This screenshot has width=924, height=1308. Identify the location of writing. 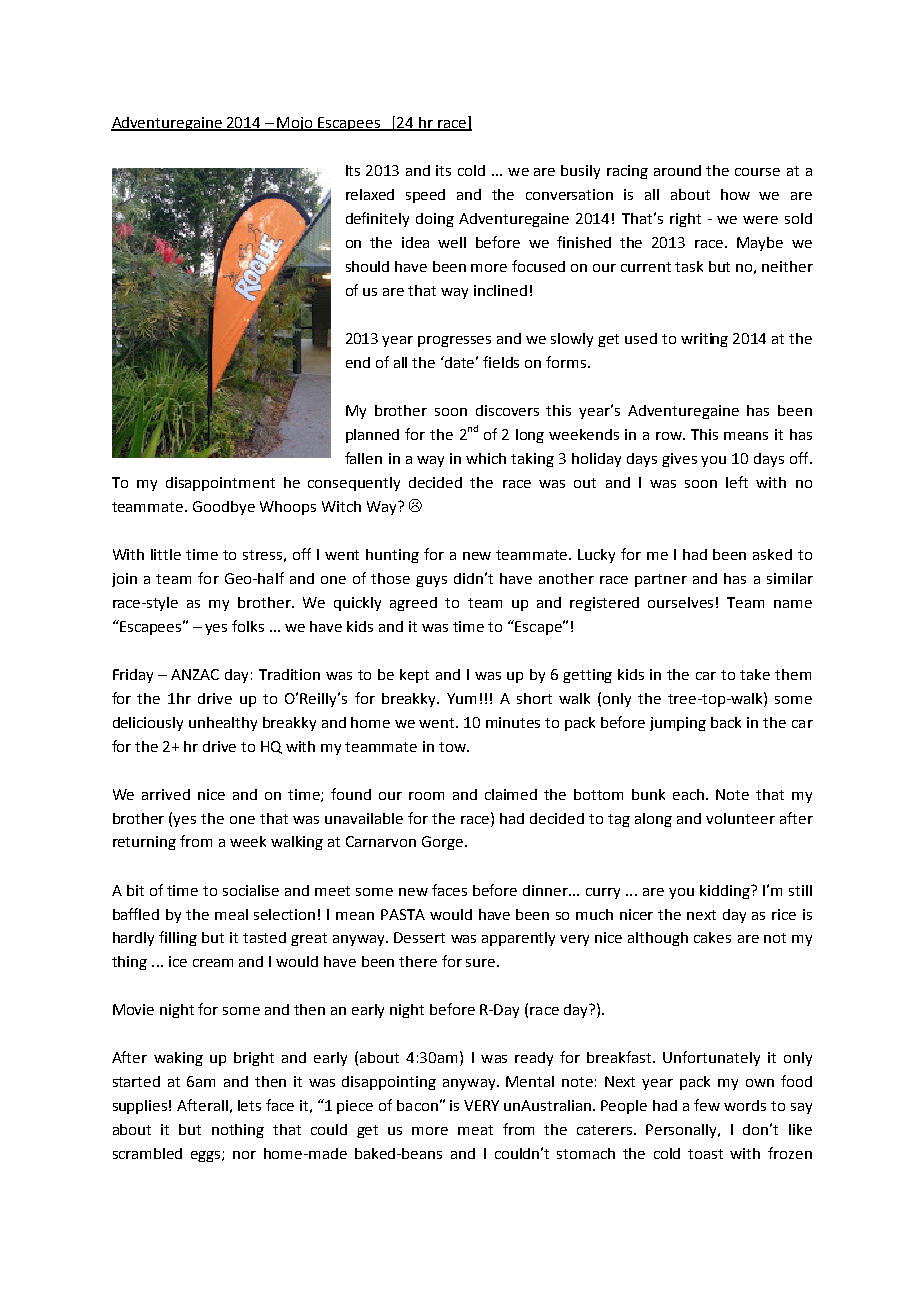
(704, 340).
